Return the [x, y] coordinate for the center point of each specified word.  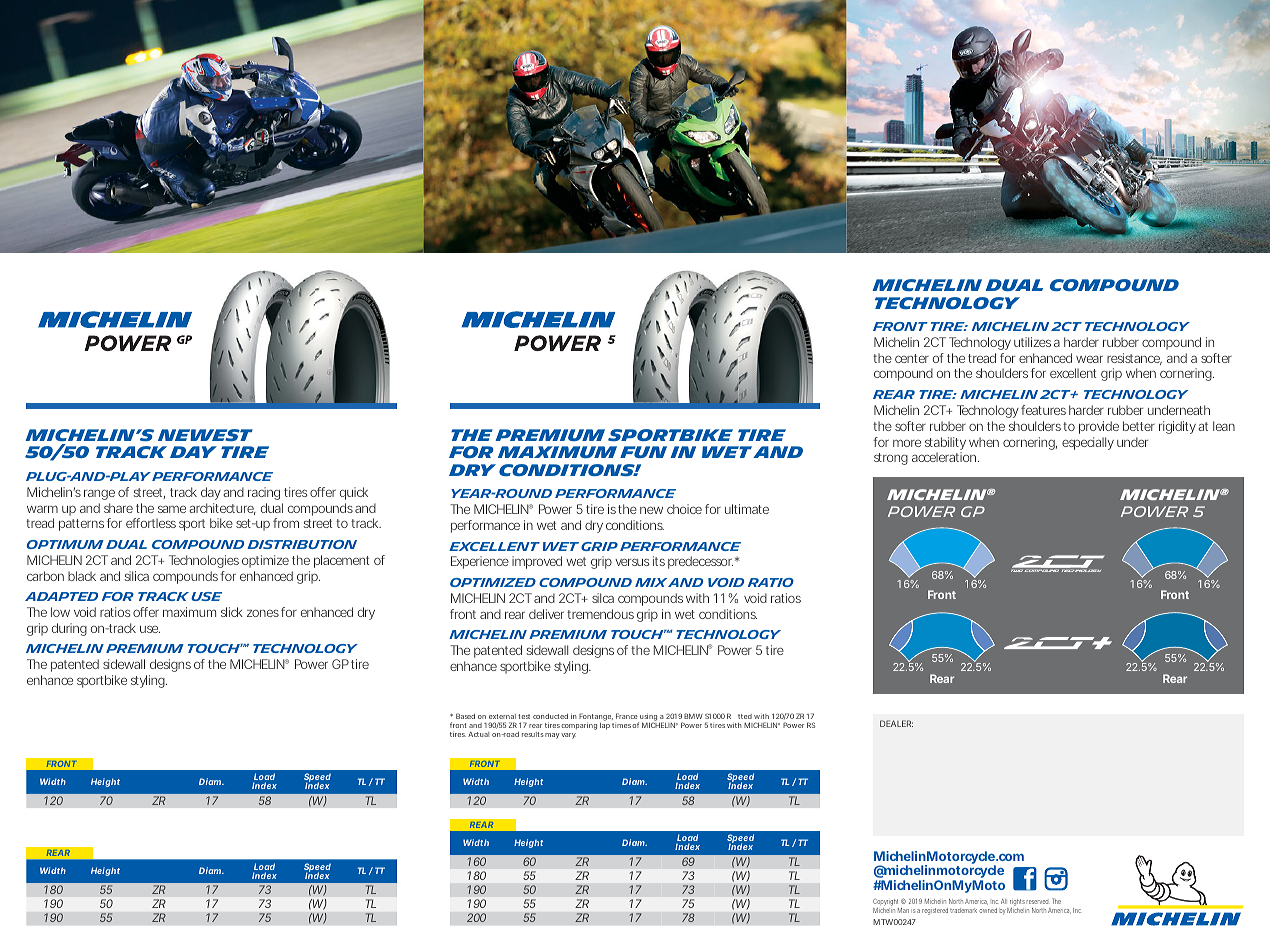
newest [205, 435]
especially [1088, 443]
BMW [693, 716]
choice [684, 509]
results [533, 734]
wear [1089, 359]
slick [232, 612]
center [912, 358]
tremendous [600, 614]
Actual [478, 734]
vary [568, 736]
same [172, 509]
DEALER [896, 723]
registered [935, 911]
